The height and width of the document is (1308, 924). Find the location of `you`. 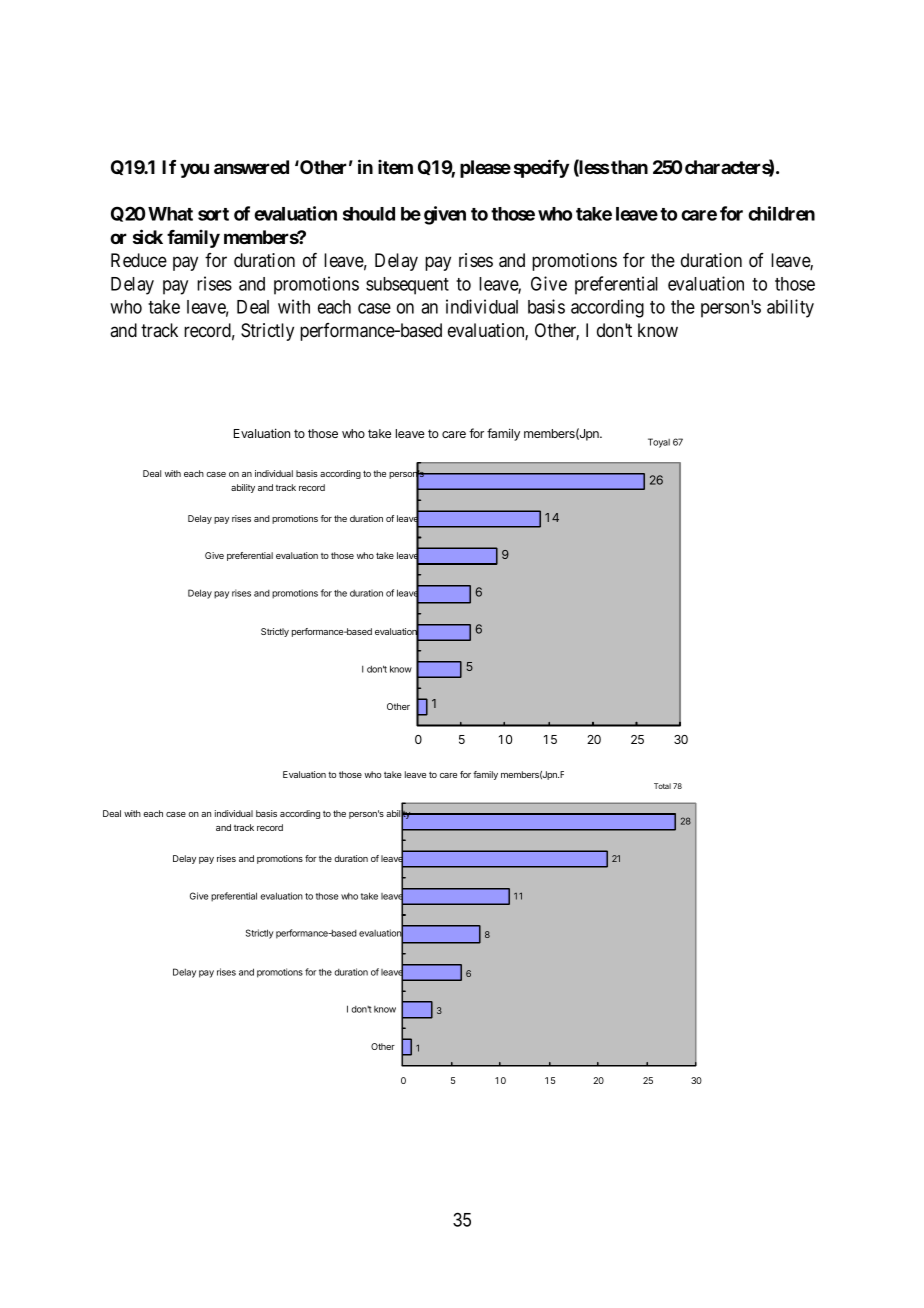

you is located at coordinates (194, 170).
